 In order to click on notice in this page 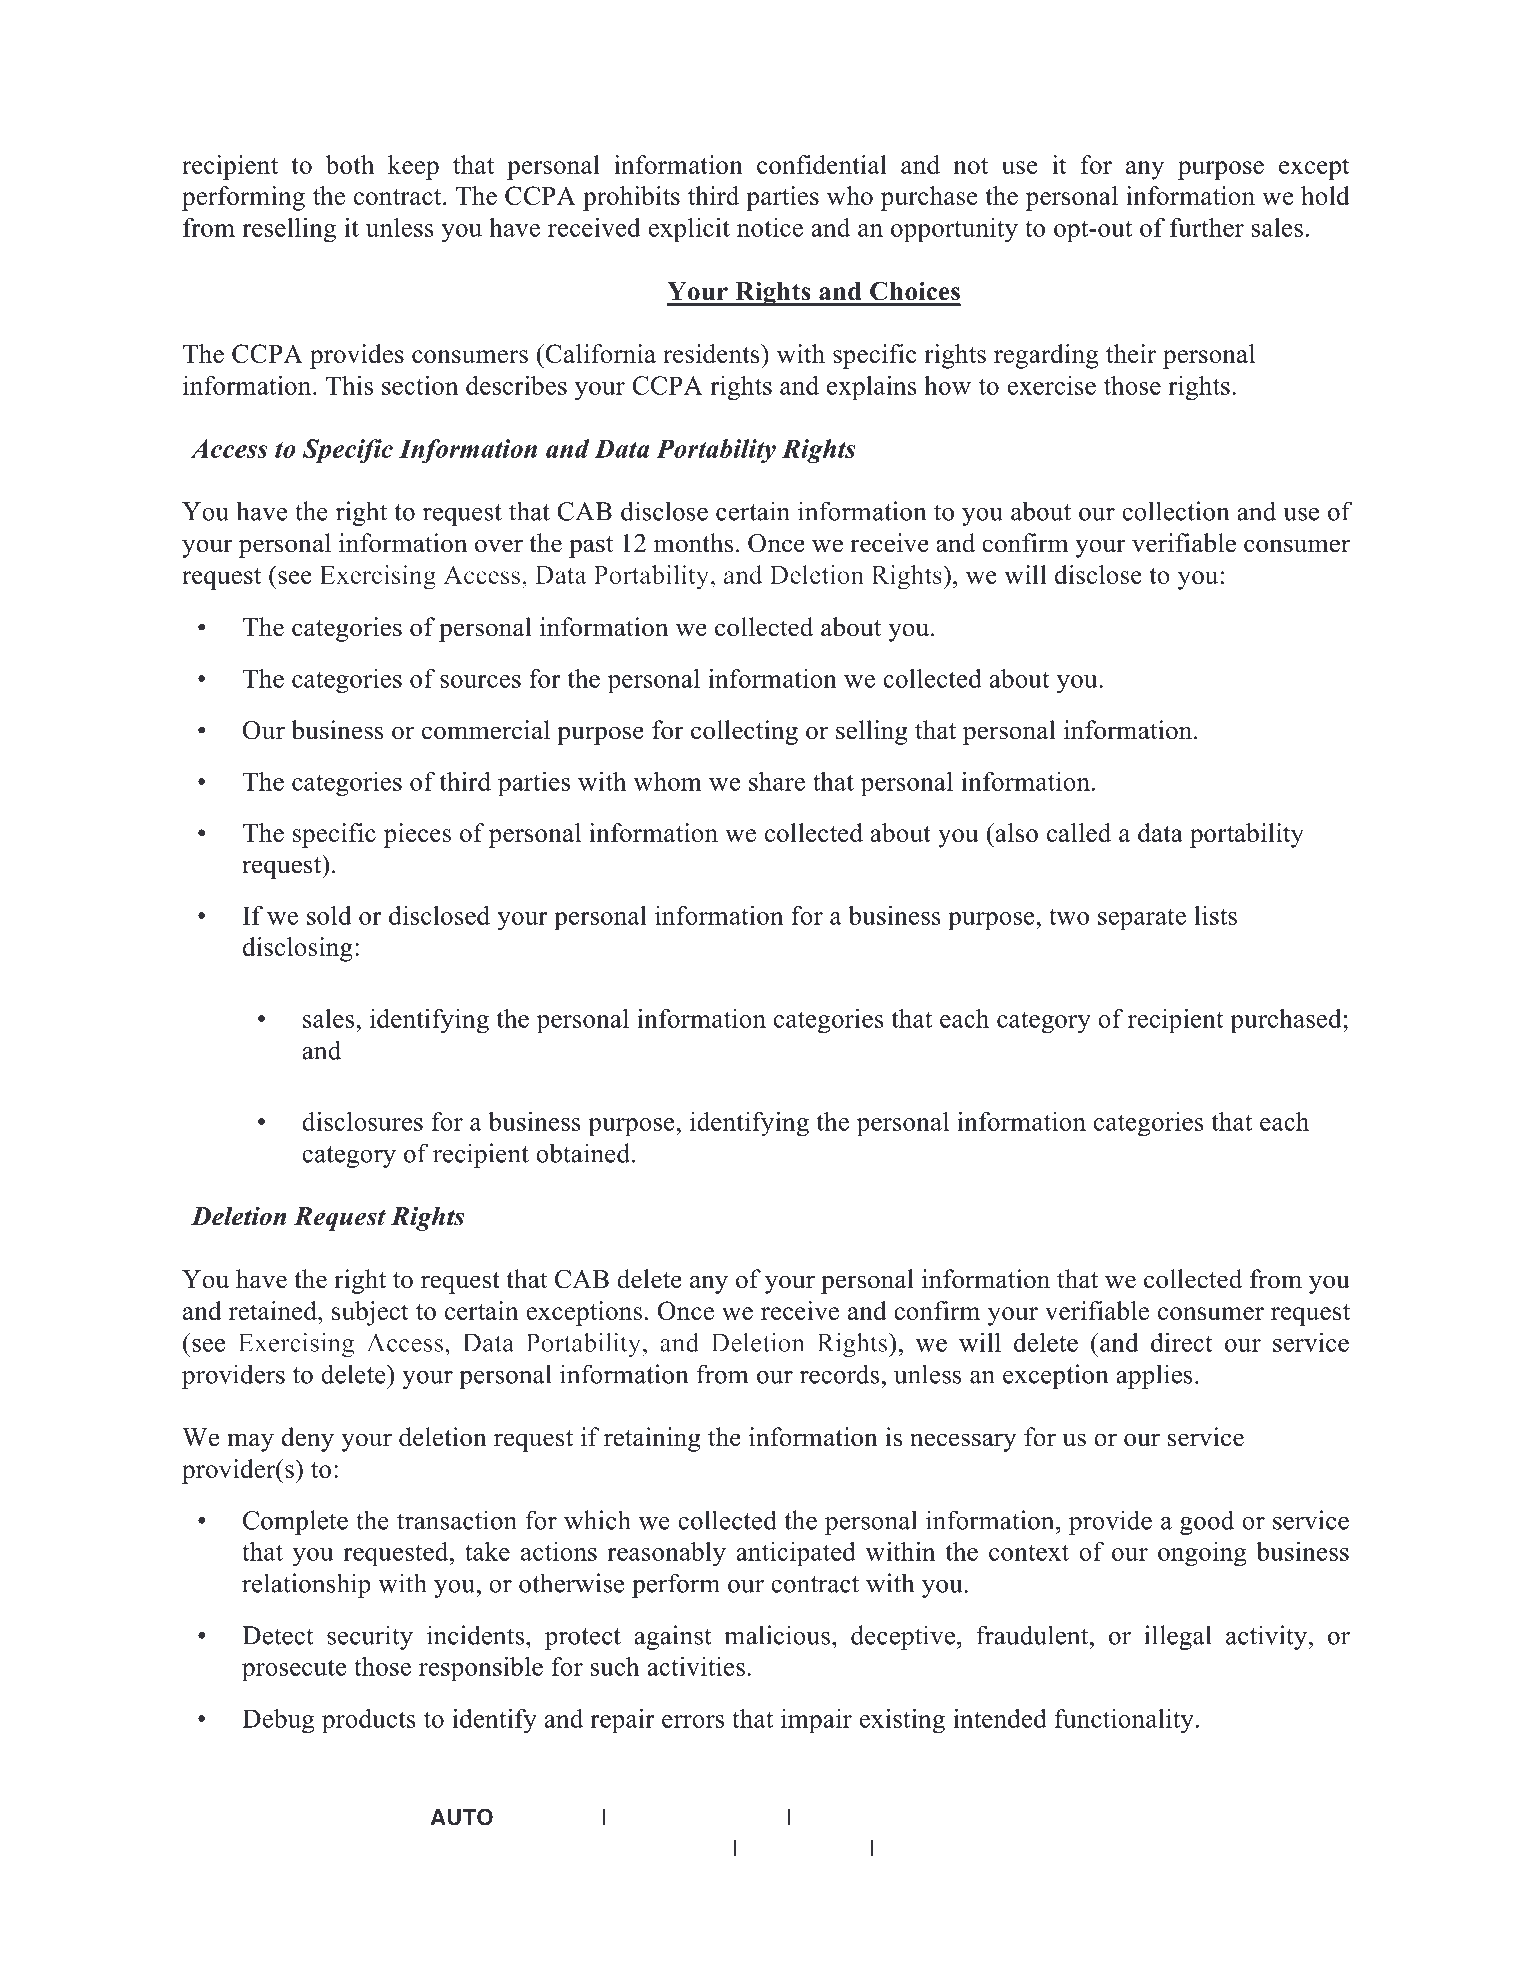, I will do `click(770, 227)`.
